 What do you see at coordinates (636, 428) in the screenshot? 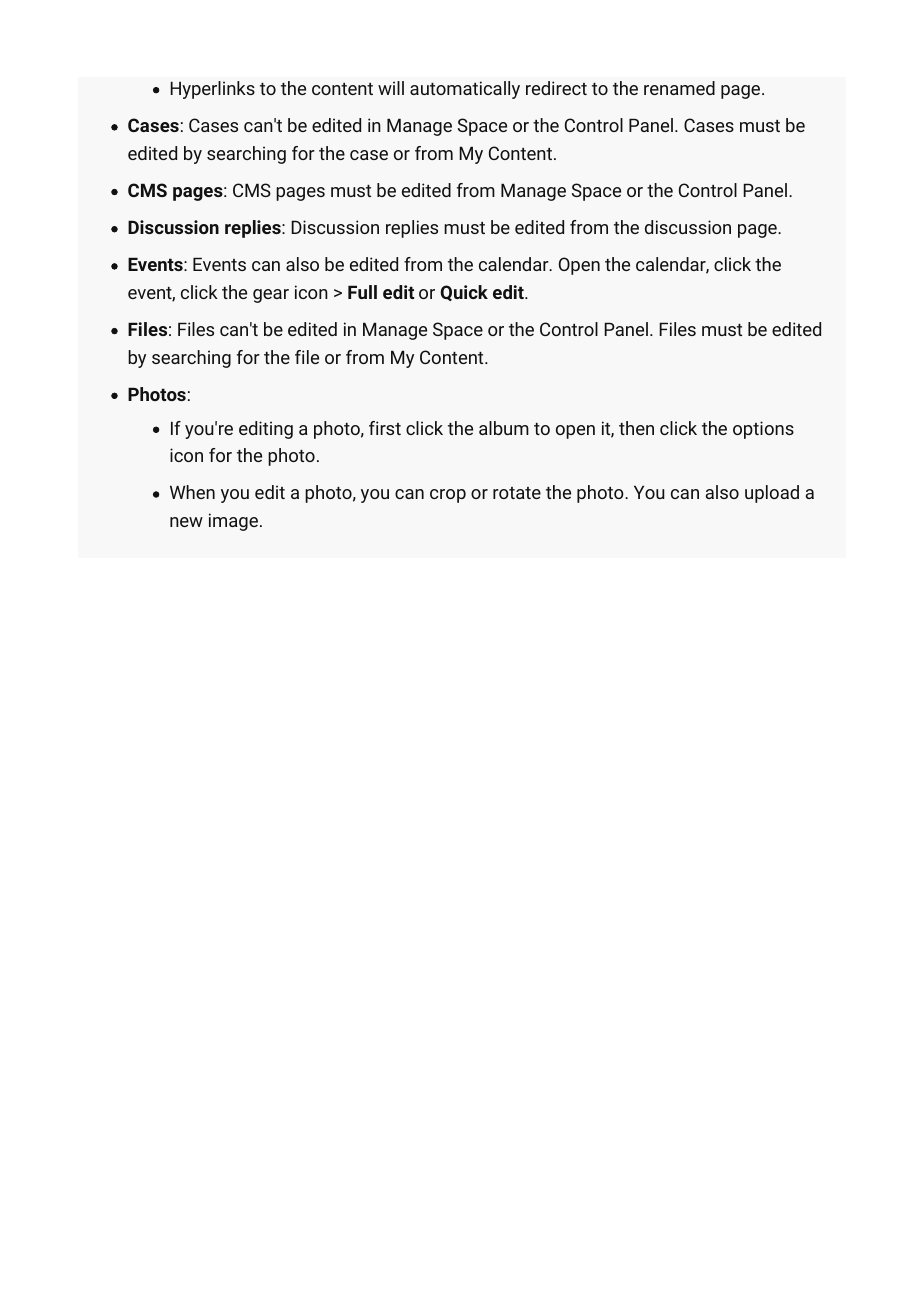
I see `then` at bounding box center [636, 428].
